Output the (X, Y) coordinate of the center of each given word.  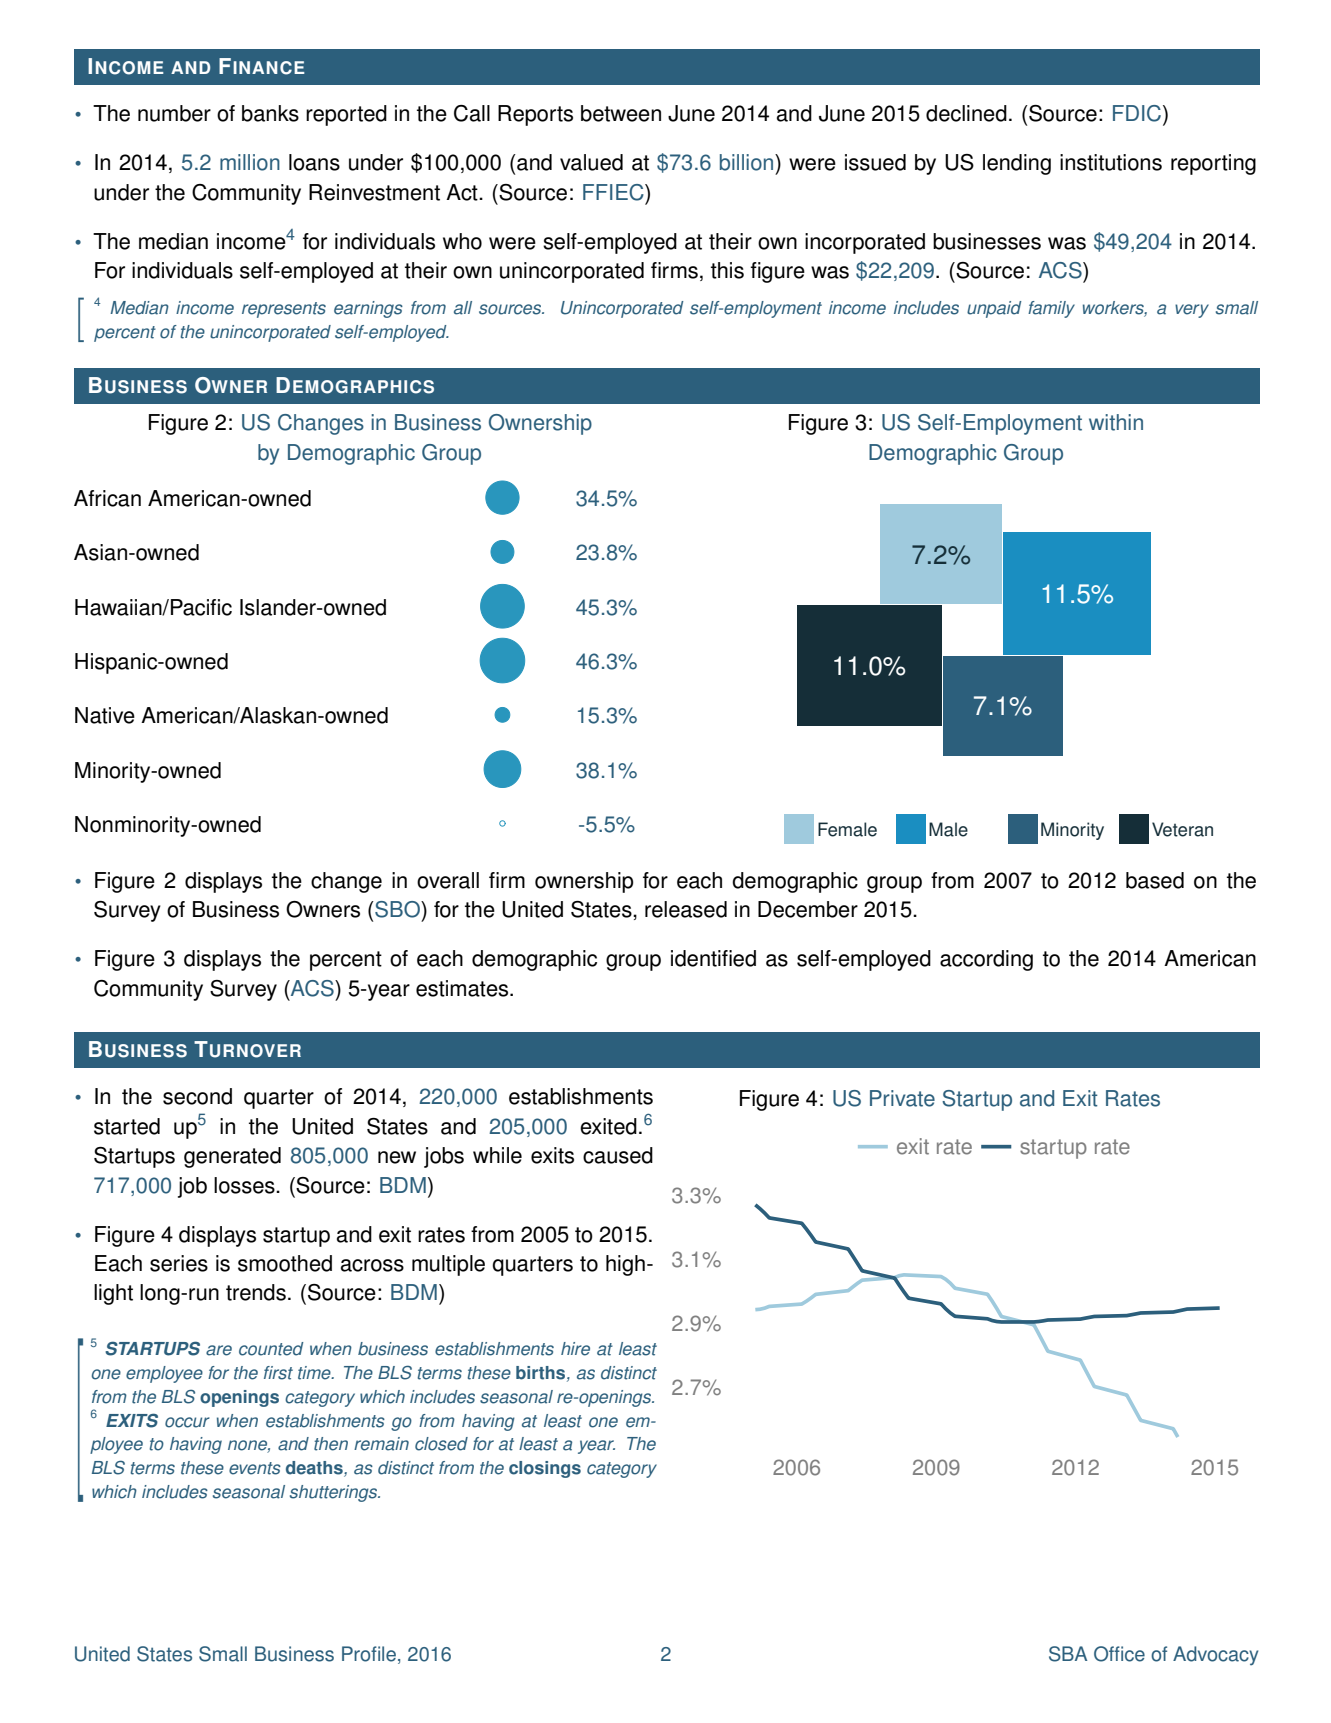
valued (591, 162)
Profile (369, 1654)
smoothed (285, 1263)
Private (902, 1098)
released (686, 909)
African (107, 498)
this (727, 270)
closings (545, 1469)
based (1155, 880)
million (250, 162)
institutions (1111, 162)
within (1116, 422)
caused (618, 1155)
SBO (397, 909)
